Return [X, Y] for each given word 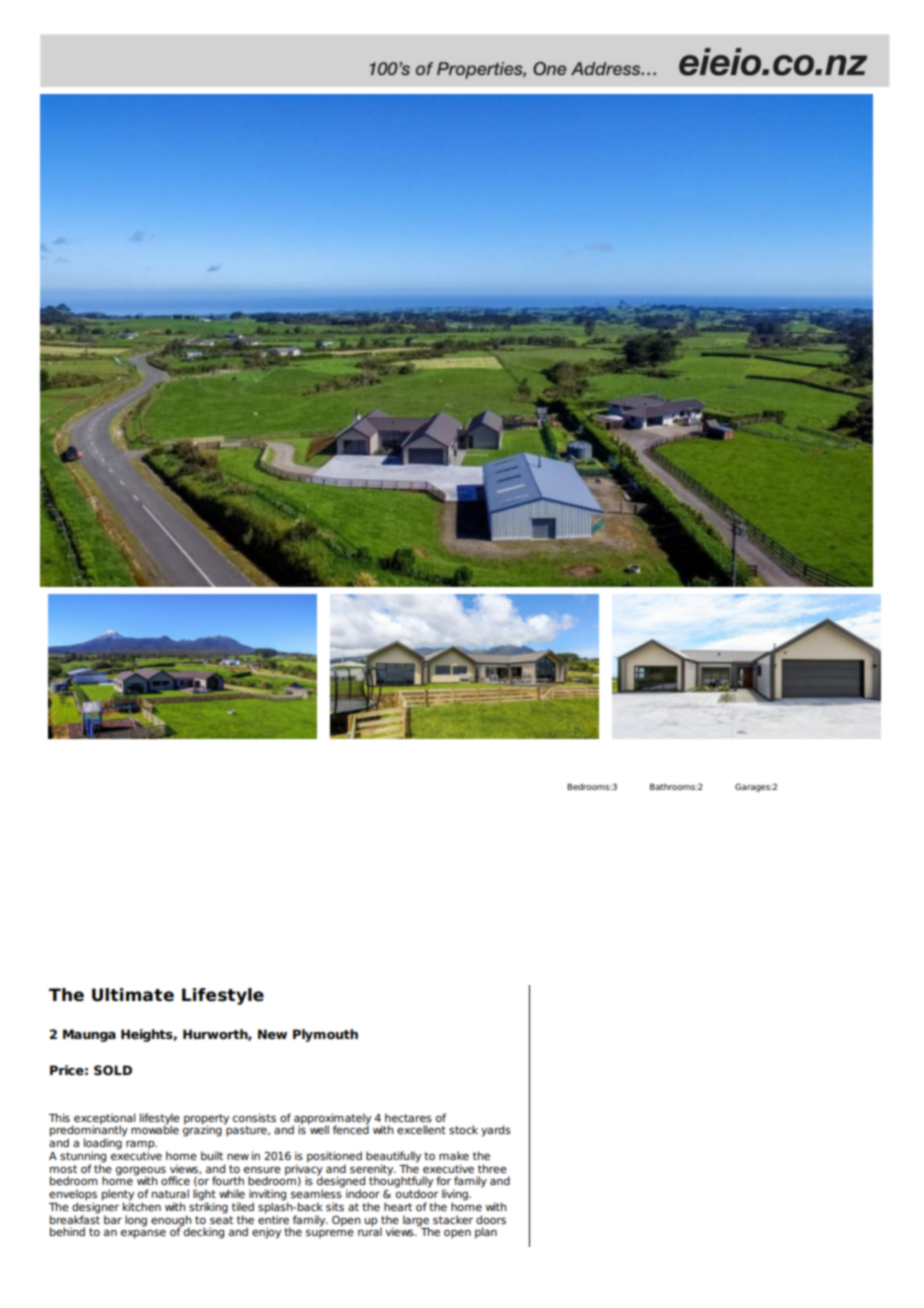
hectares [408, 1117]
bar [113, 1219]
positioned [334, 1158]
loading [104, 1144]
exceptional [103, 1119]
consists [254, 1117]
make [454, 1155]
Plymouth [325, 1035]
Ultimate [133, 995]
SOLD [113, 1070]
